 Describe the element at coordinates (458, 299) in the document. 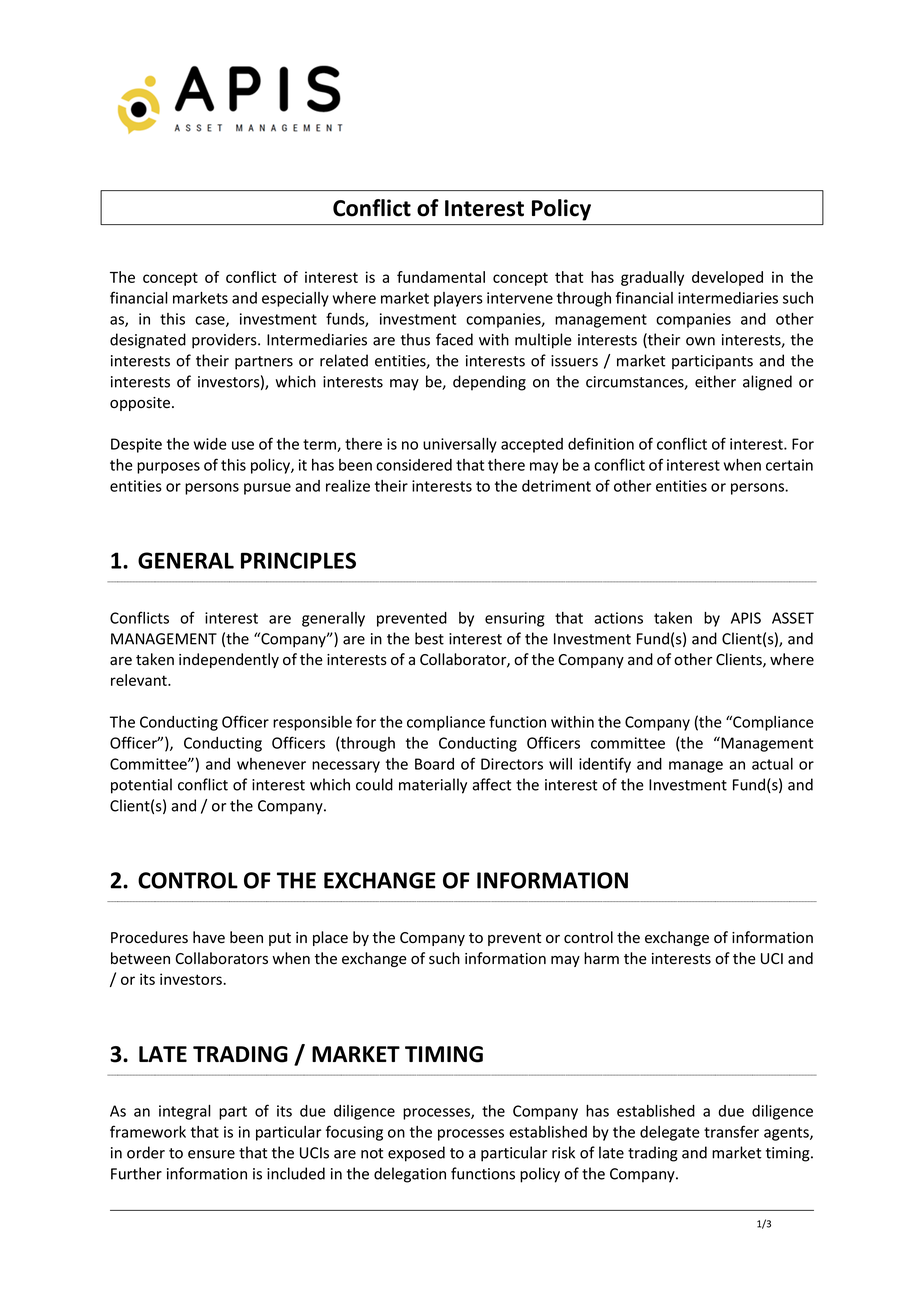

I see `players` at that location.
